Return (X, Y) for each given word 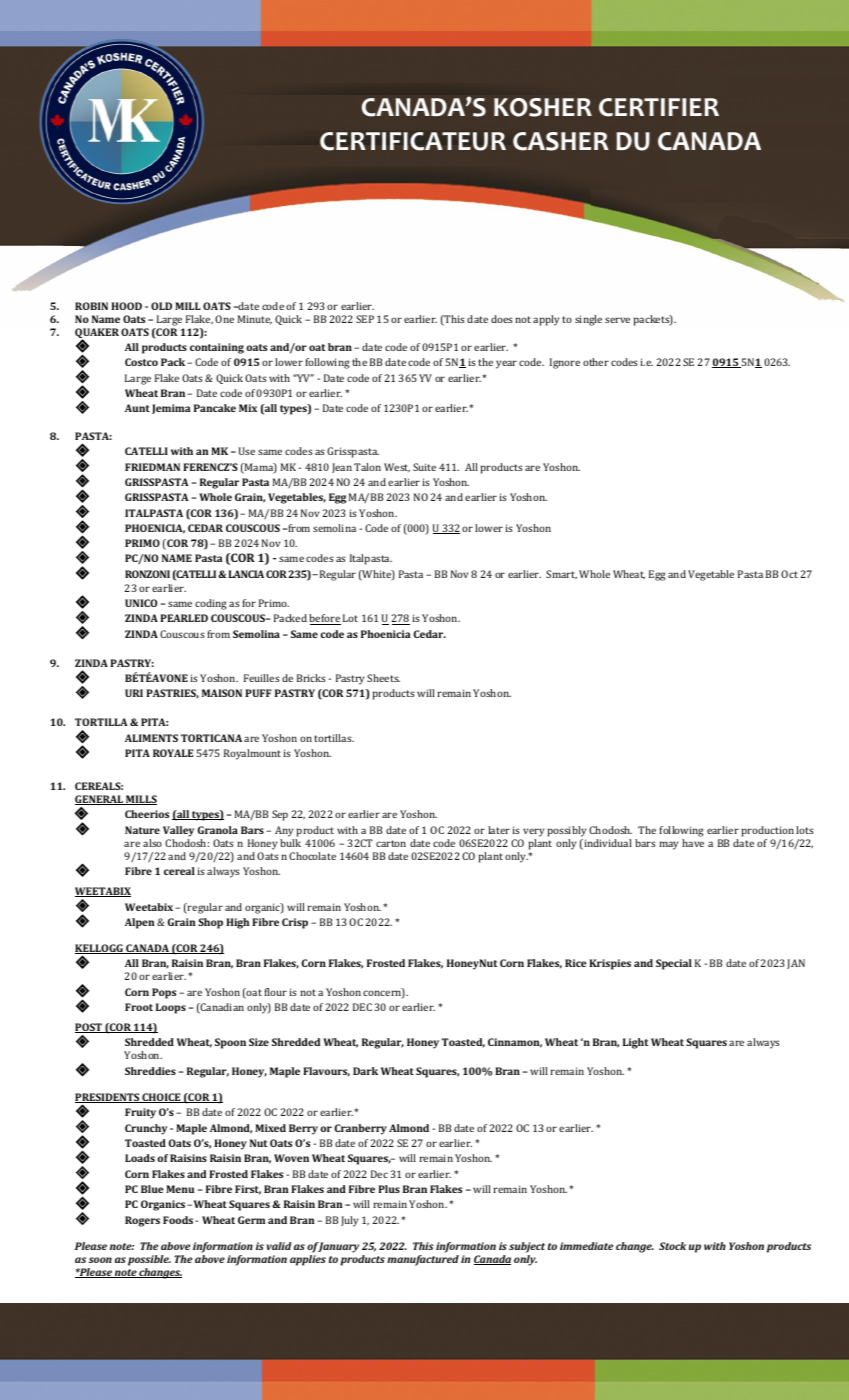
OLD (161, 306)
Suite (424, 467)
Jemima (171, 409)
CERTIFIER (659, 107)
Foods (178, 1220)
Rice (576, 963)
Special (674, 964)
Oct (789, 574)
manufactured (423, 1260)
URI (134, 693)
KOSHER (543, 107)
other (596, 362)
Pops (164, 993)
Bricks (311, 678)
